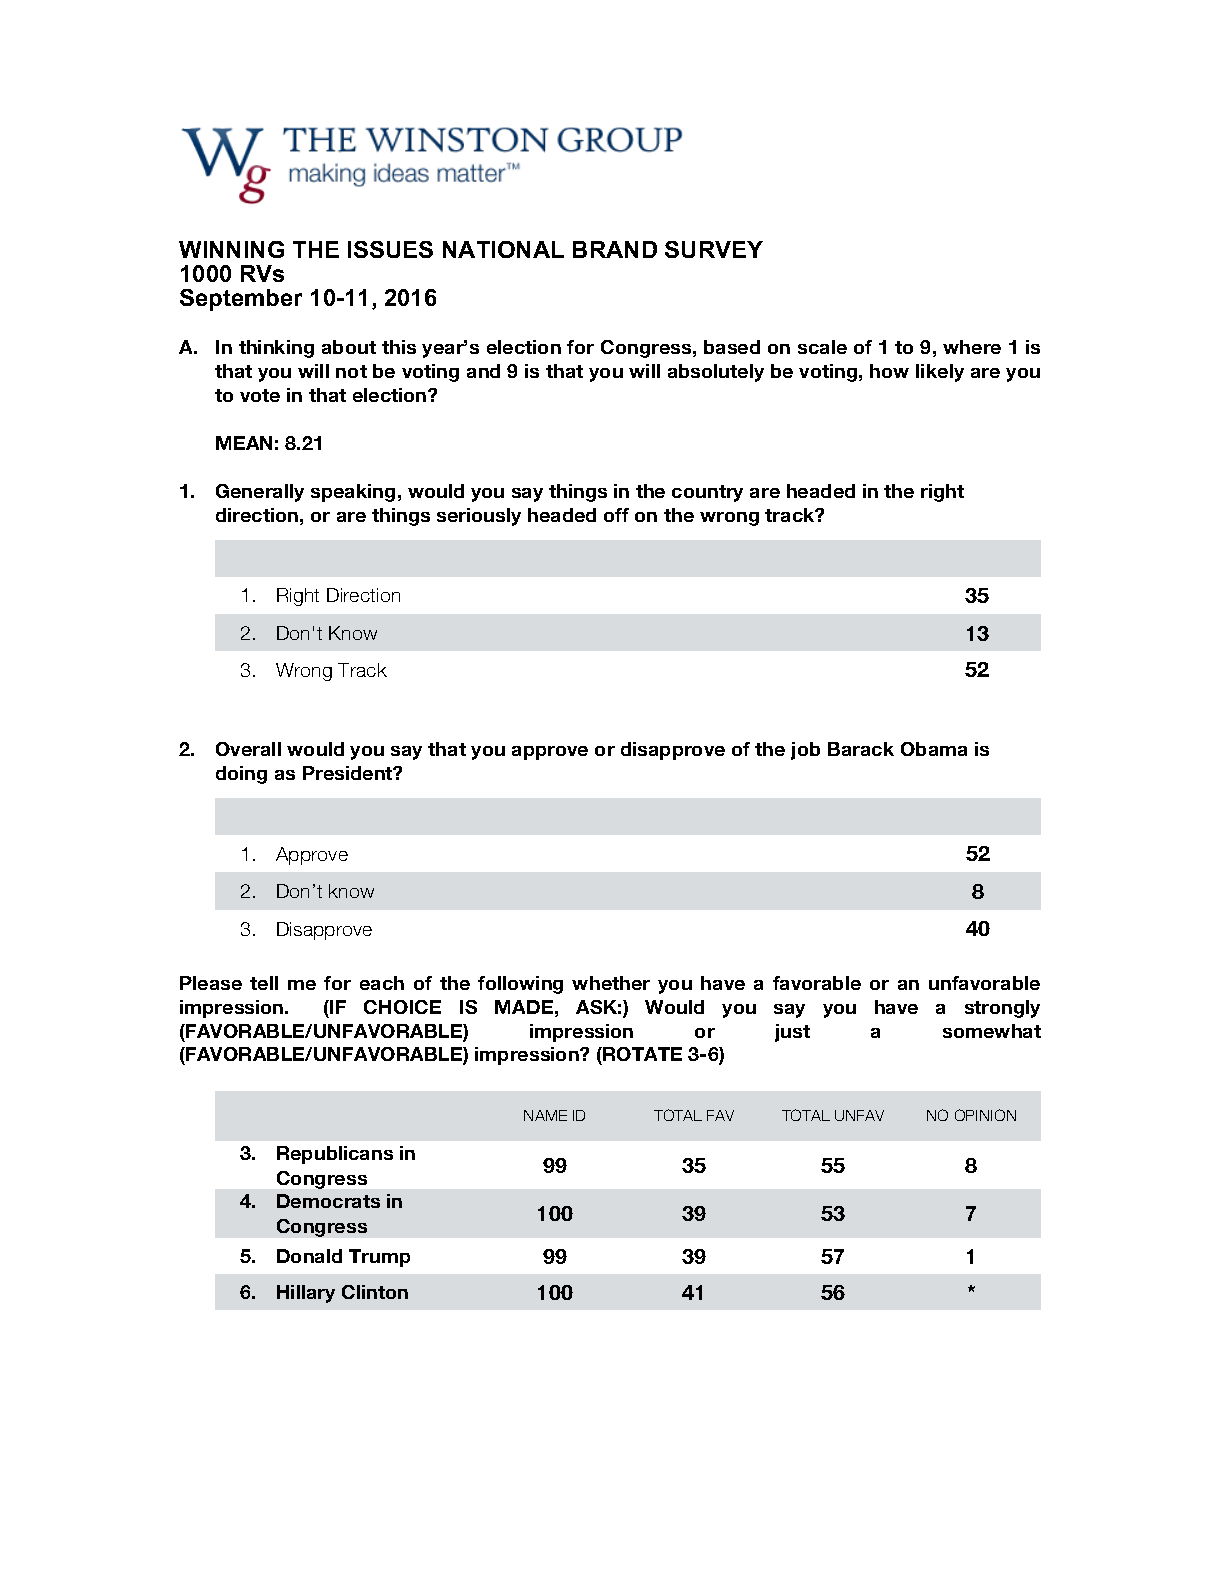 Image resolution: width=1221 pixels, height=1580 pixels. Describe the element at coordinates (985, 1115) in the screenshot. I see `OPINION` at that location.
